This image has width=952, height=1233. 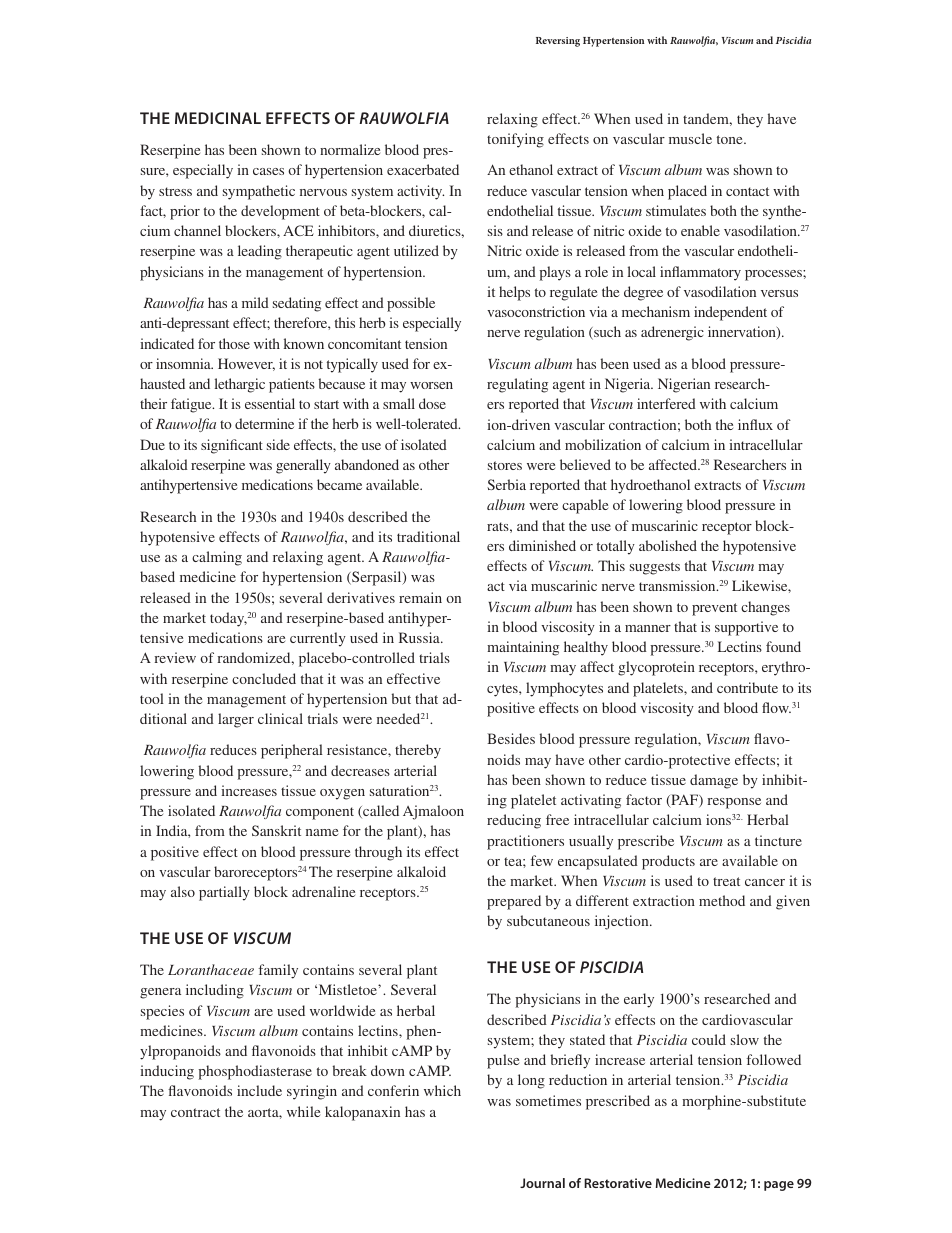 What do you see at coordinates (420, 597) in the image?
I see `remain` at bounding box center [420, 597].
